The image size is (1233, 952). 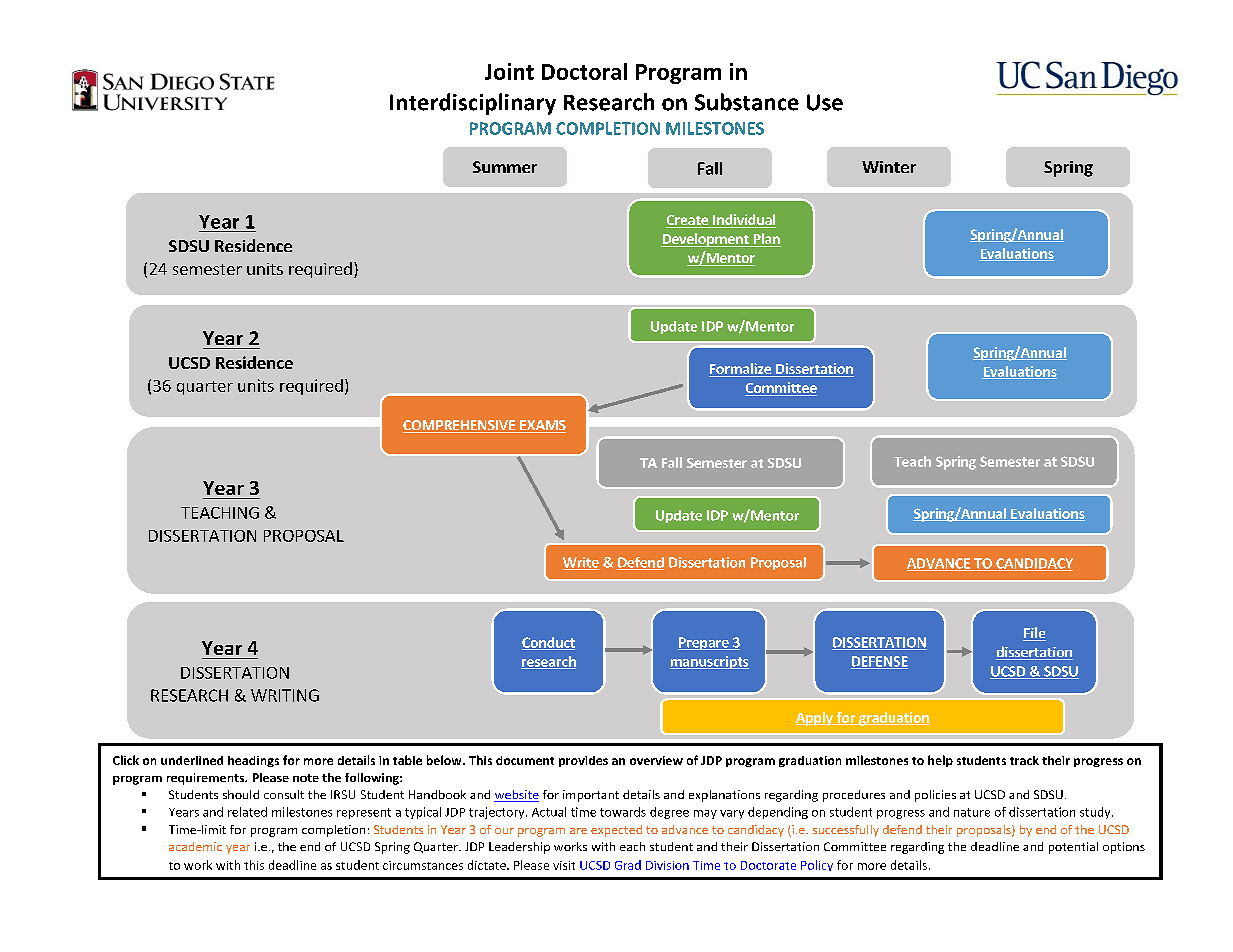 What do you see at coordinates (616, 831) in the document?
I see `expected` at bounding box center [616, 831].
